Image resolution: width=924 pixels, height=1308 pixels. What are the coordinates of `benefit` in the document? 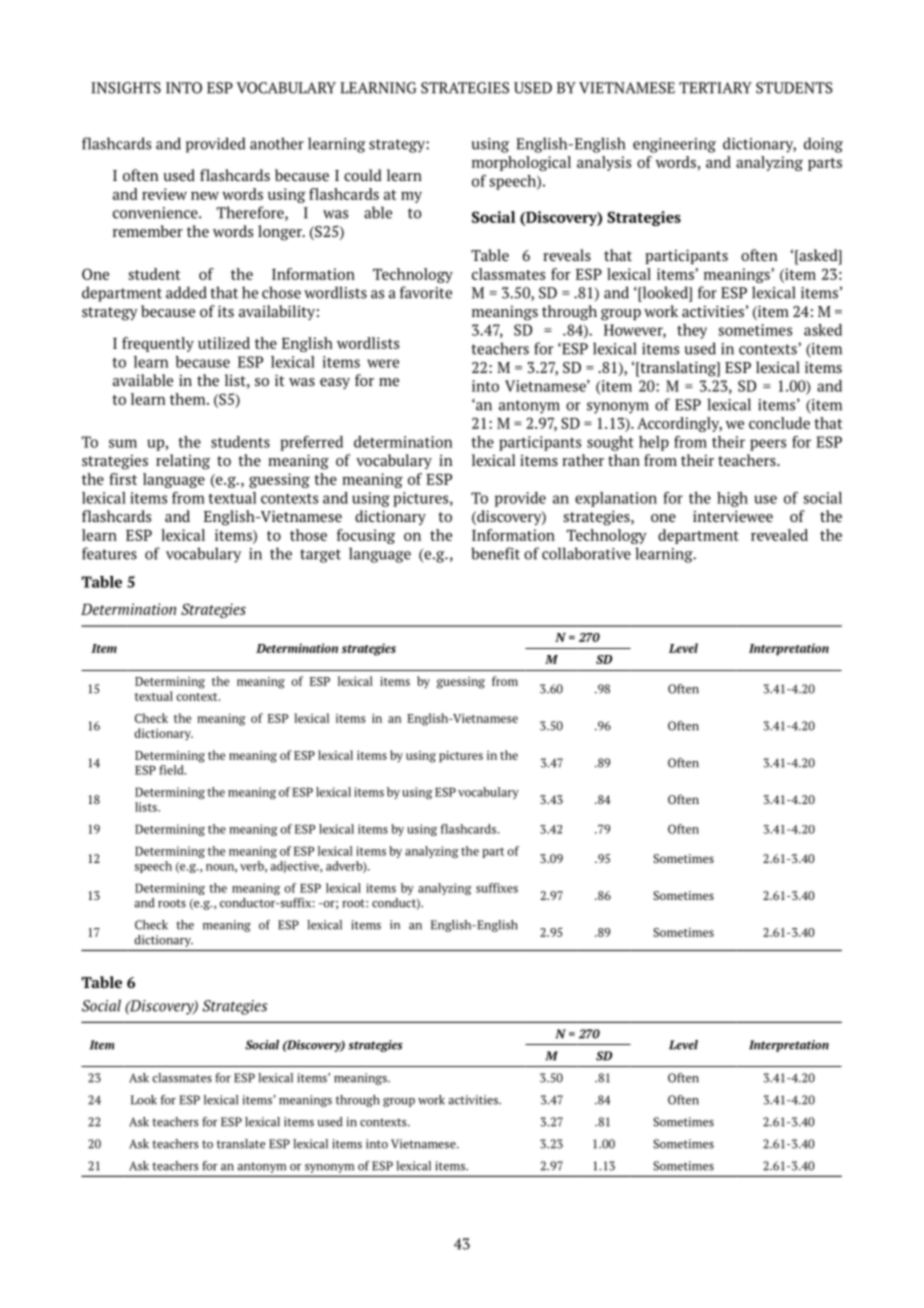 It's located at (495, 553).
